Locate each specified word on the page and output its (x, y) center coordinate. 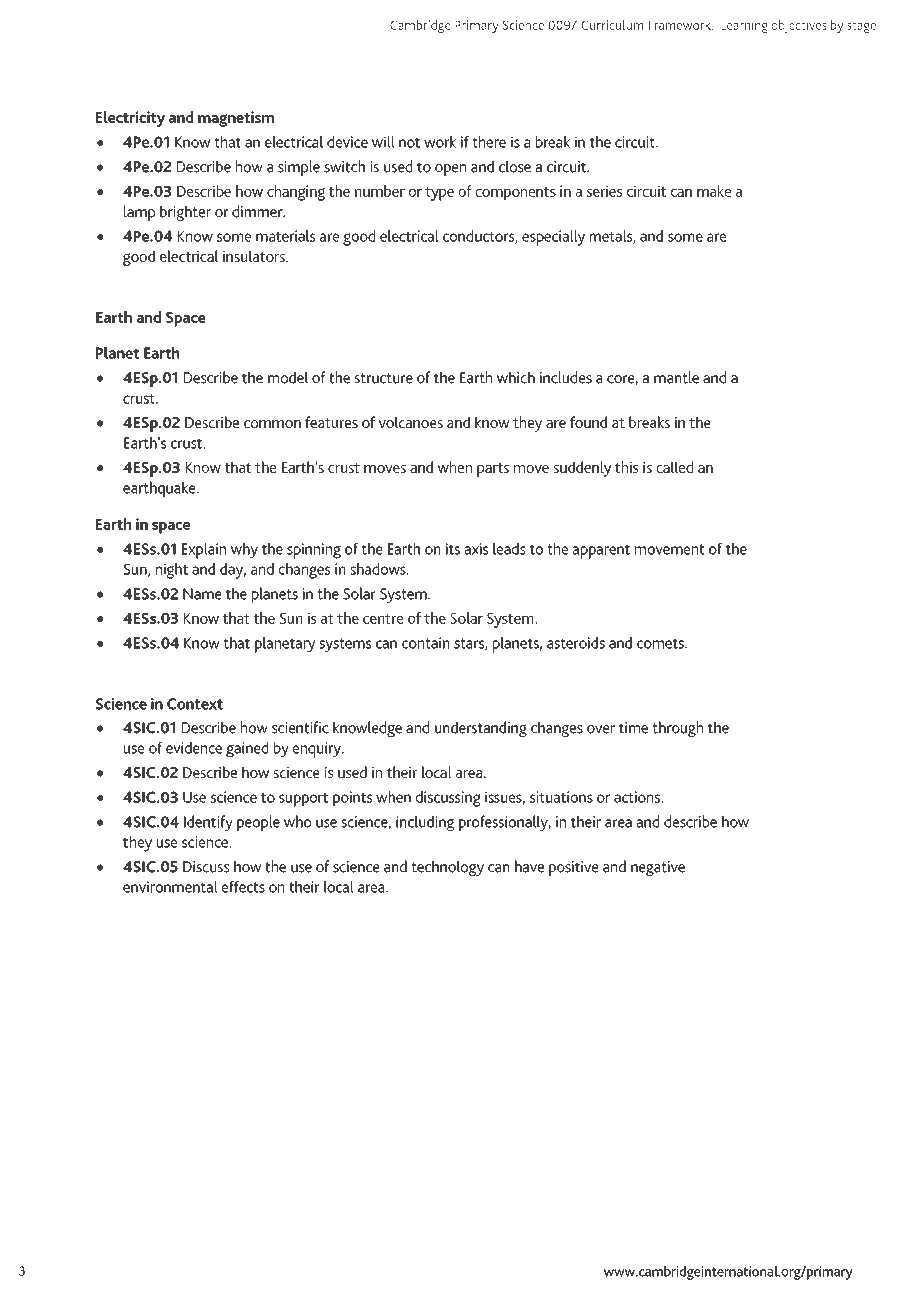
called (675, 467)
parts (493, 470)
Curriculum (612, 25)
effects (243, 887)
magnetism (236, 119)
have (529, 866)
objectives (799, 26)
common (272, 424)
